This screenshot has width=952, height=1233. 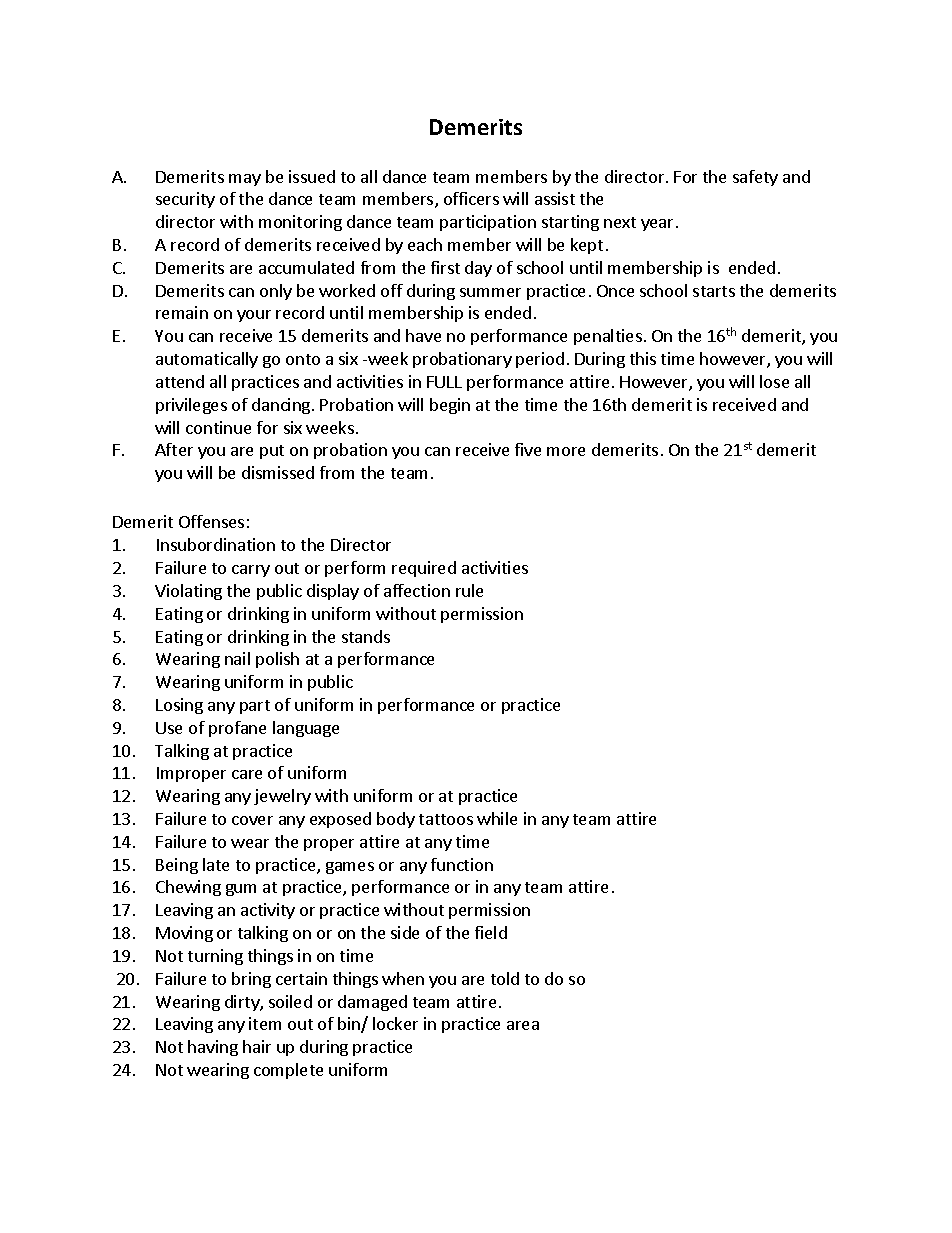 What do you see at coordinates (257, 1046) in the screenshot?
I see `hair` at bounding box center [257, 1046].
